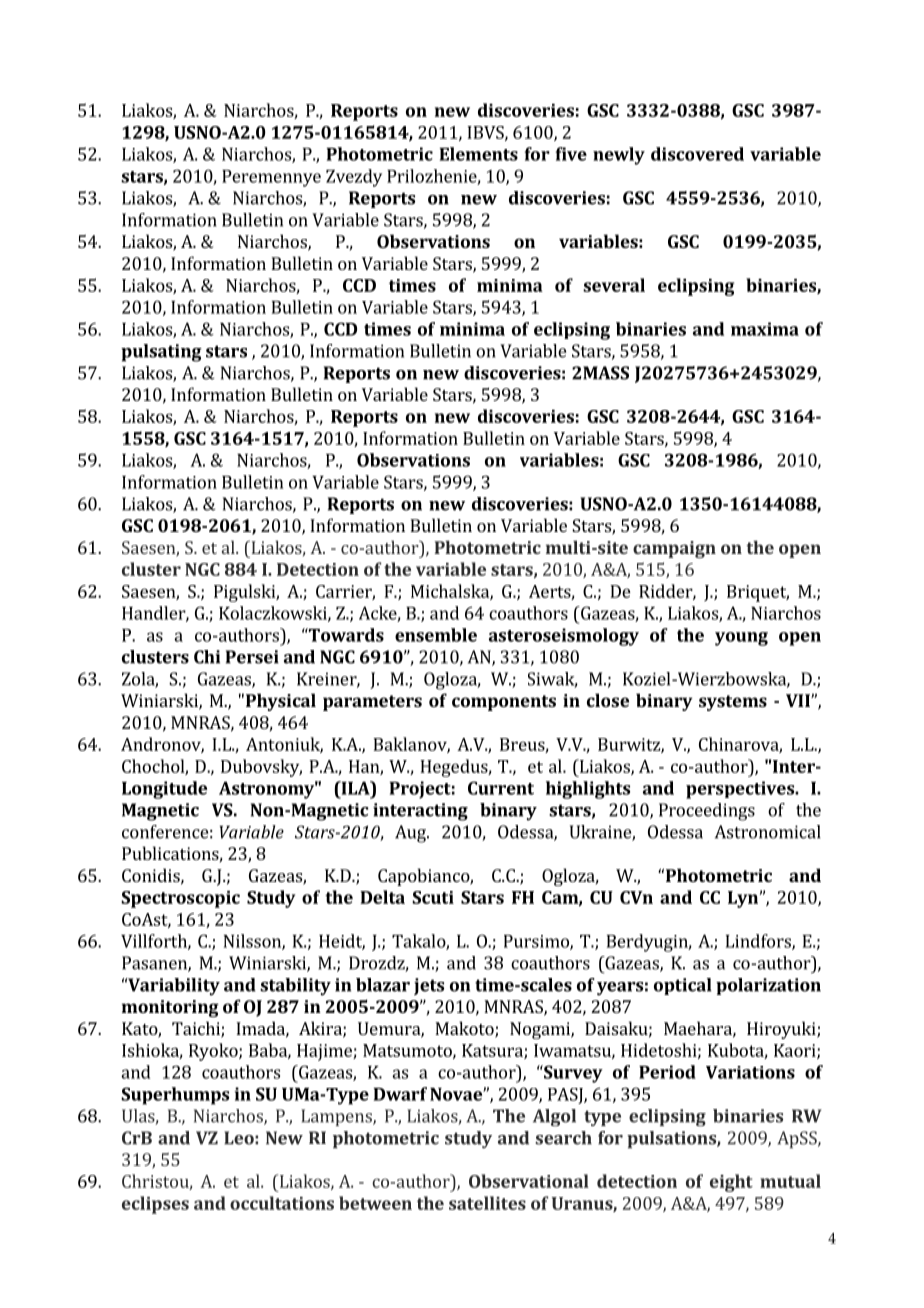  Describe the element at coordinates (411, 834) in the screenshot. I see `Aug` at that location.
